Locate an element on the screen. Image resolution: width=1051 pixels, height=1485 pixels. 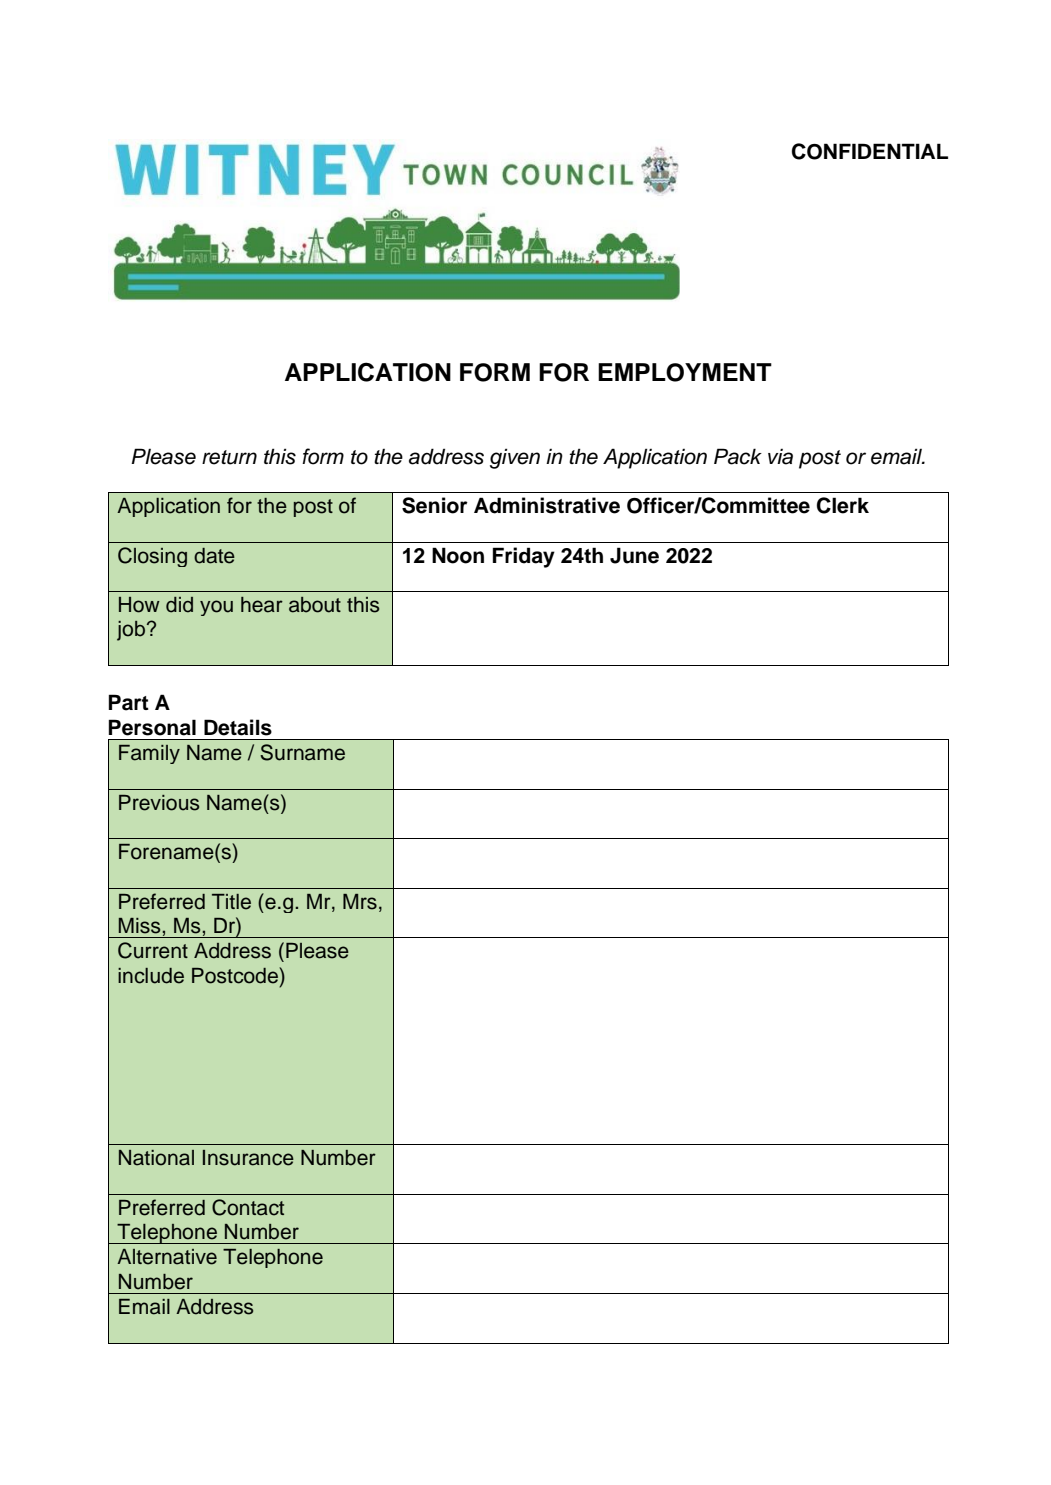
Friday is located at coordinates (524, 557).
